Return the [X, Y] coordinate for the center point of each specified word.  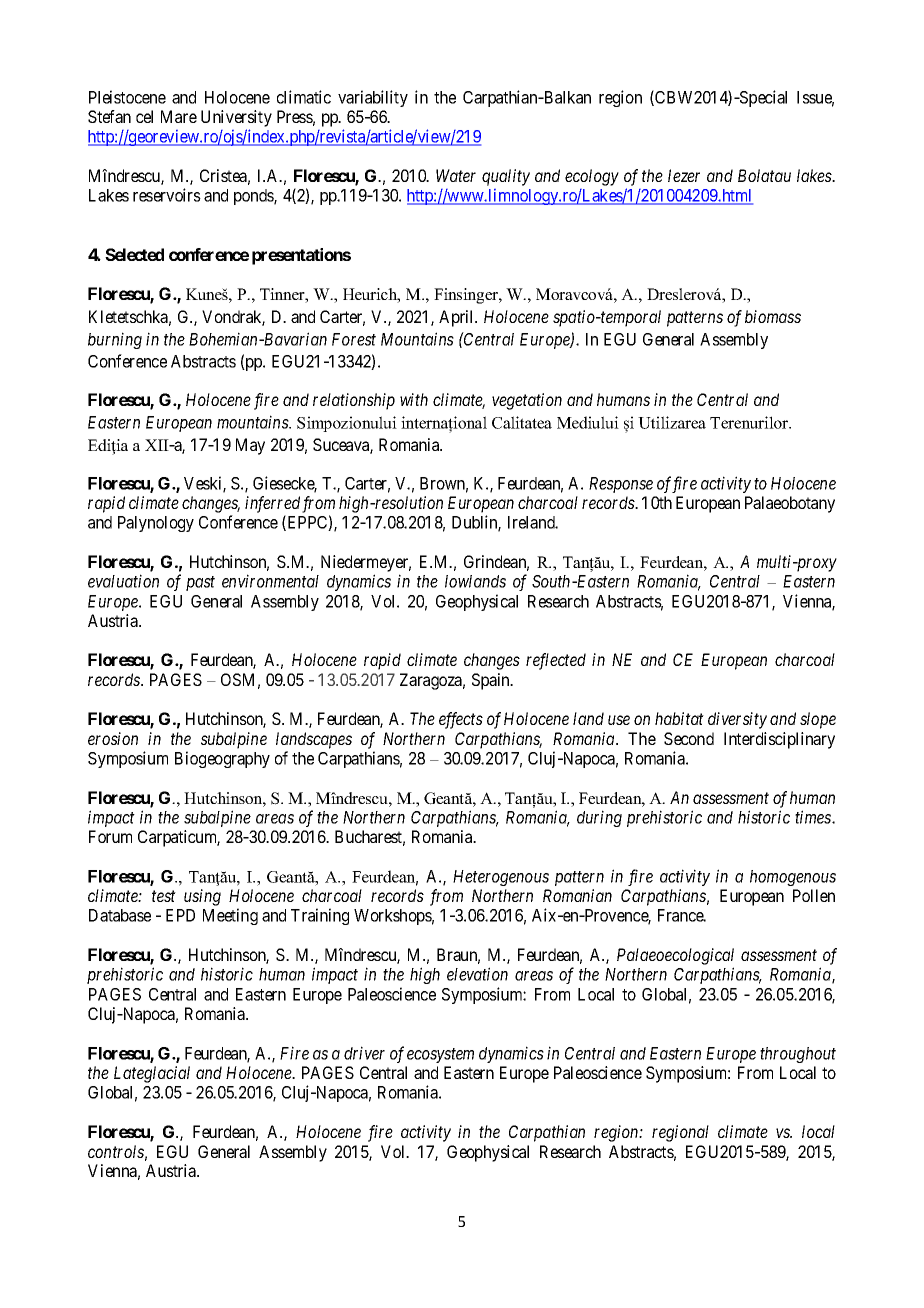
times [814, 817]
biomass [773, 316]
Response [621, 485]
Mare [179, 116]
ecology [592, 177]
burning [115, 340]
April [458, 318]
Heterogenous [501, 878]
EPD [180, 915]
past [200, 583]
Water [456, 175]
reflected [556, 661]
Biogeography [222, 759]
